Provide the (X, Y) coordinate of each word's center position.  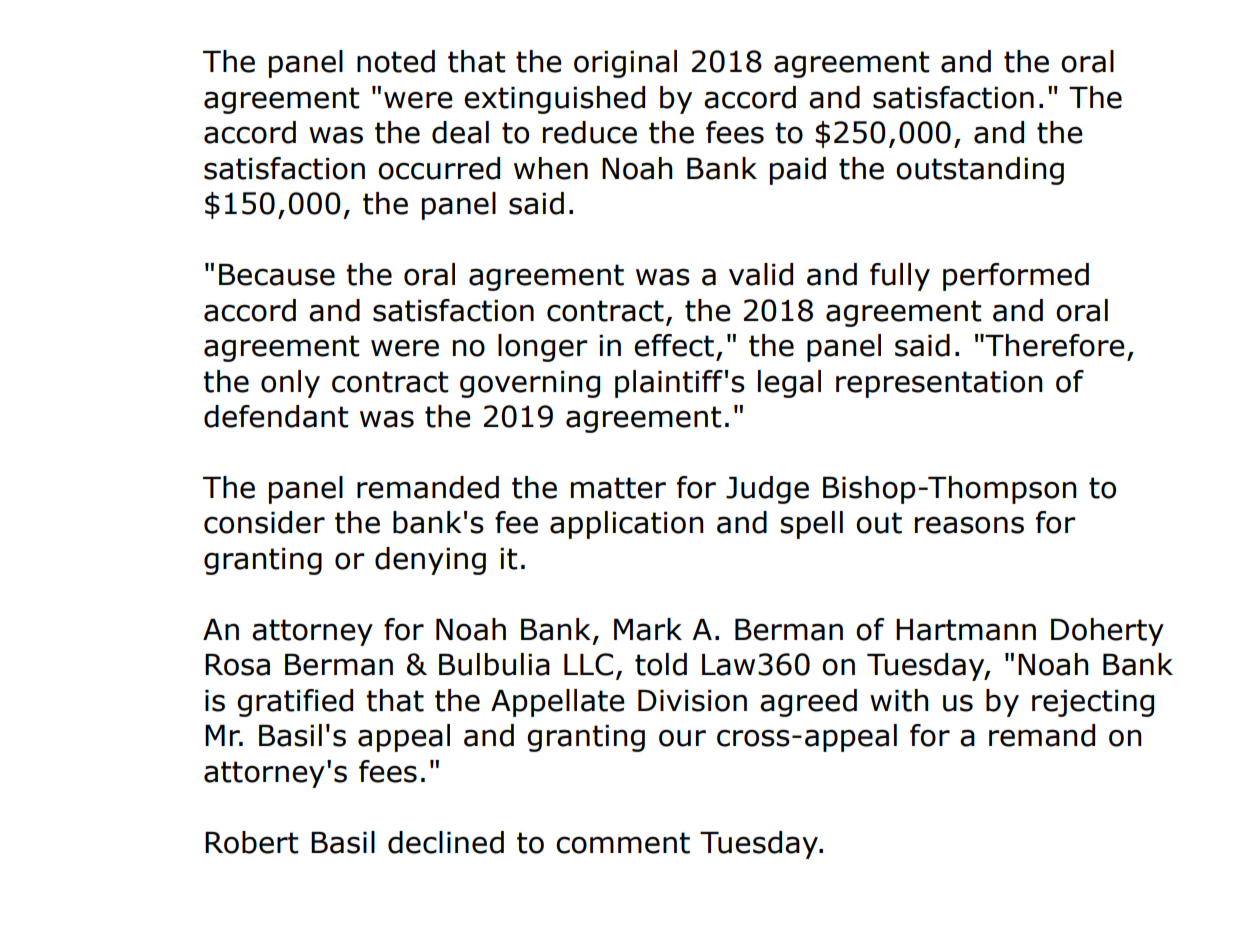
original (625, 64)
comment (623, 843)
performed (1016, 277)
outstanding (980, 171)
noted (396, 61)
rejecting (1093, 703)
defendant (276, 416)
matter (618, 488)
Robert (252, 842)
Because (277, 275)
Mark (648, 629)
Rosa (237, 665)
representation (939, 384)
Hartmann (966, 630)
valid (761, 274)
